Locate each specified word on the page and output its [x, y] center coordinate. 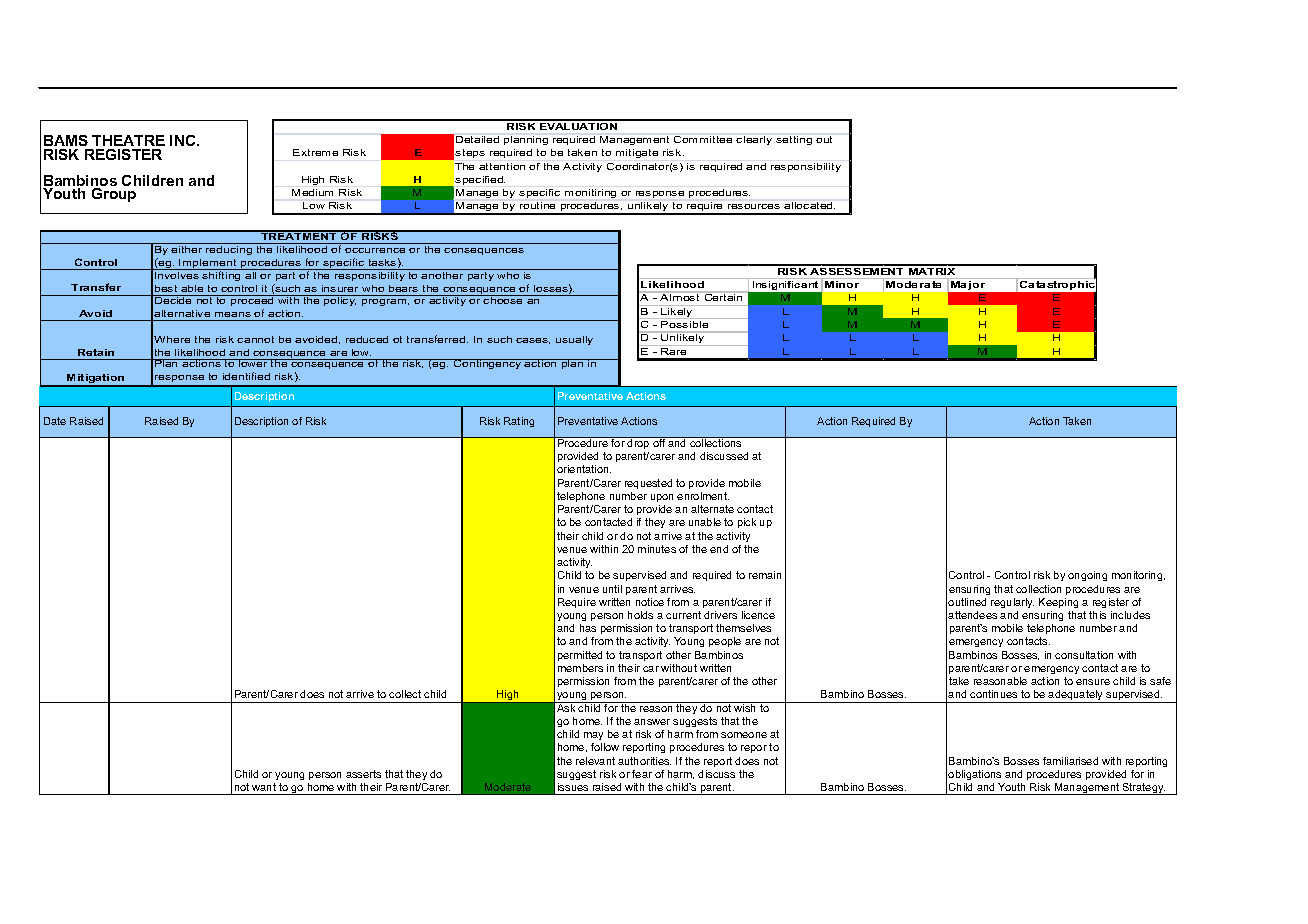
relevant [595, 761]
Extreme [315, 152]
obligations [974, 775]
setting [794, 140]
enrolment [703, 496]
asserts [363, 774]
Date [55, 421]
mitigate [637, 153]
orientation [584, 469]
